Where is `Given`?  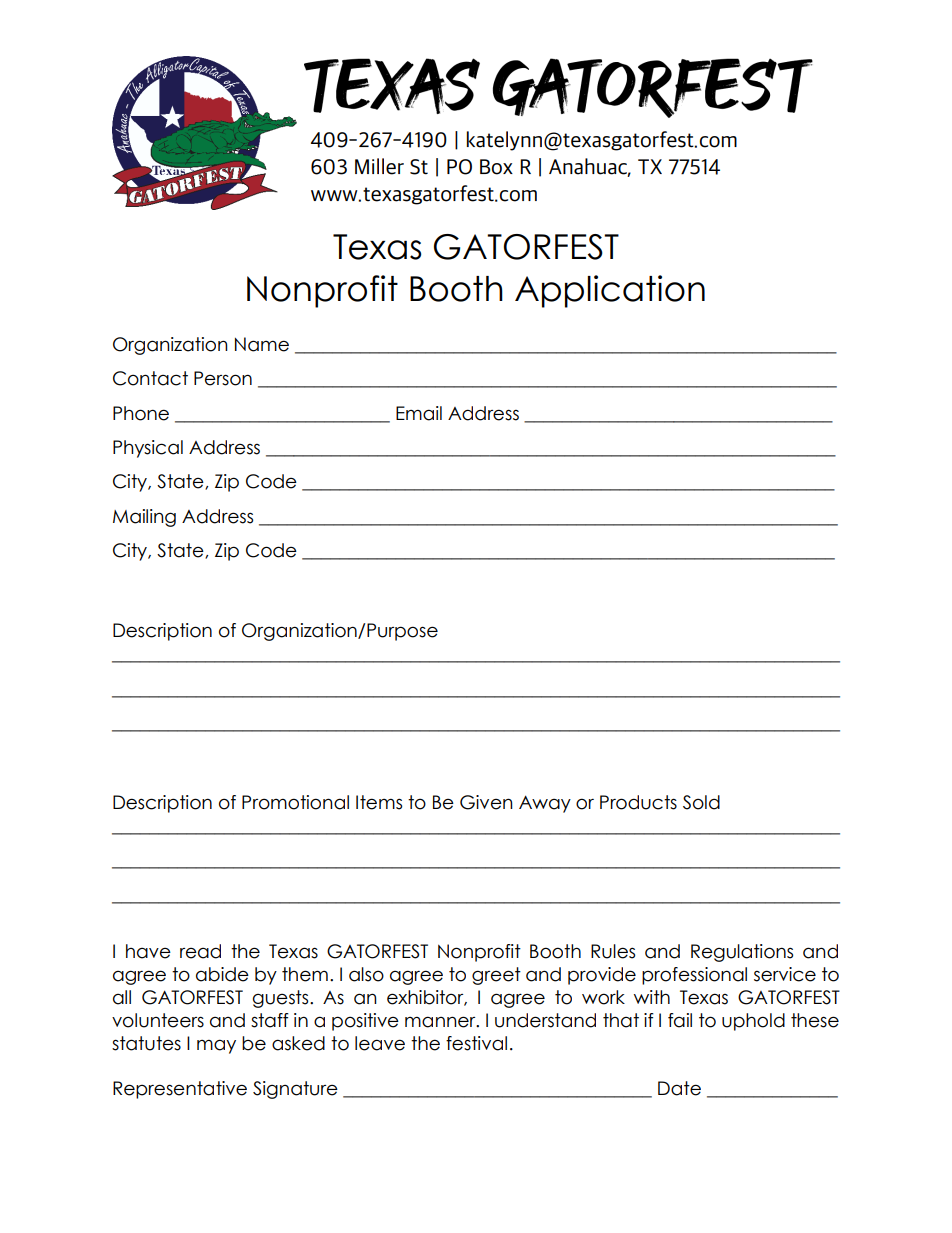 Given is located at coordinates (486, 802).
